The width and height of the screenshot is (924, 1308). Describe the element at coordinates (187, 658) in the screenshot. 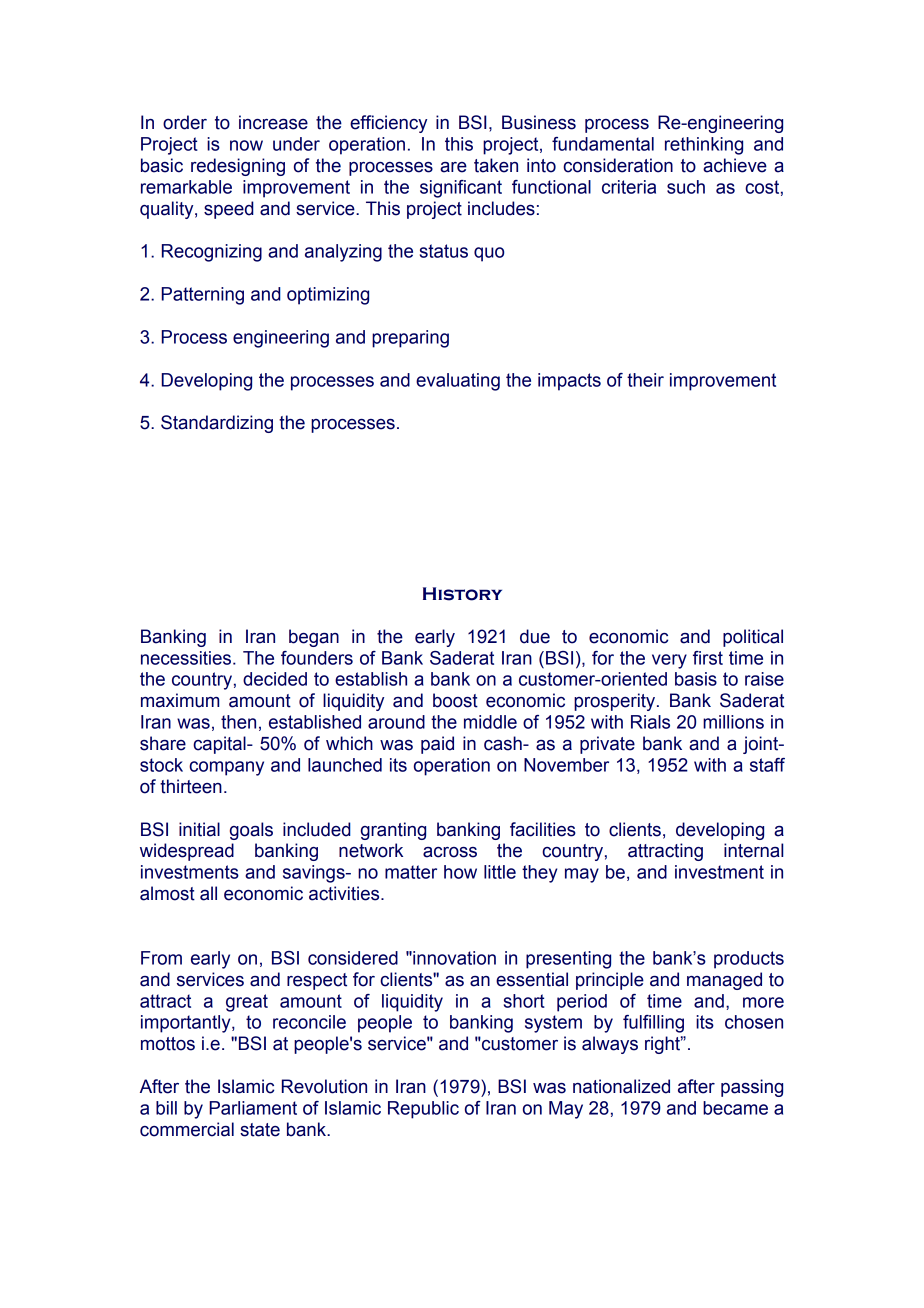

I see `necessities` at that location.
